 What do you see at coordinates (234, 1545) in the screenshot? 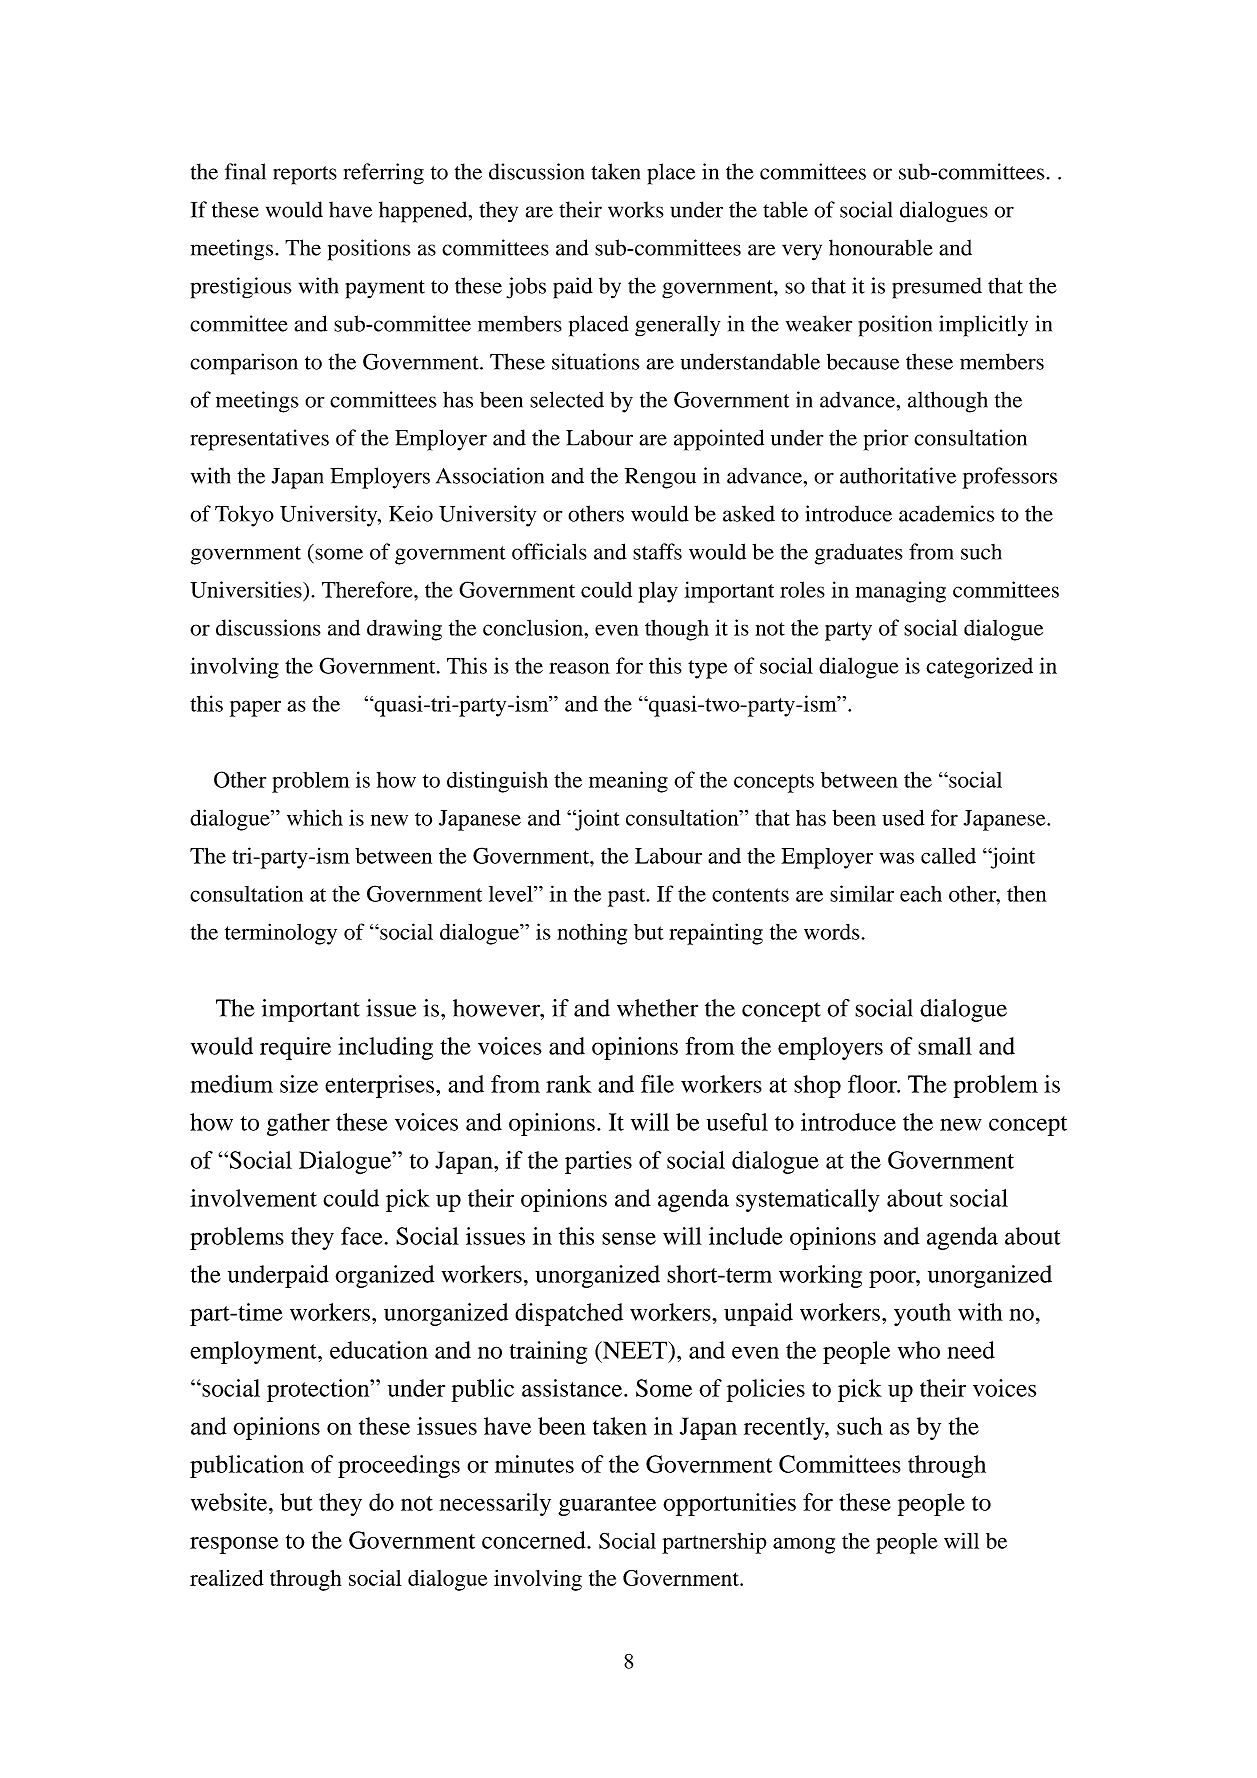
I see `response` at bounding box center [234, 1545].
